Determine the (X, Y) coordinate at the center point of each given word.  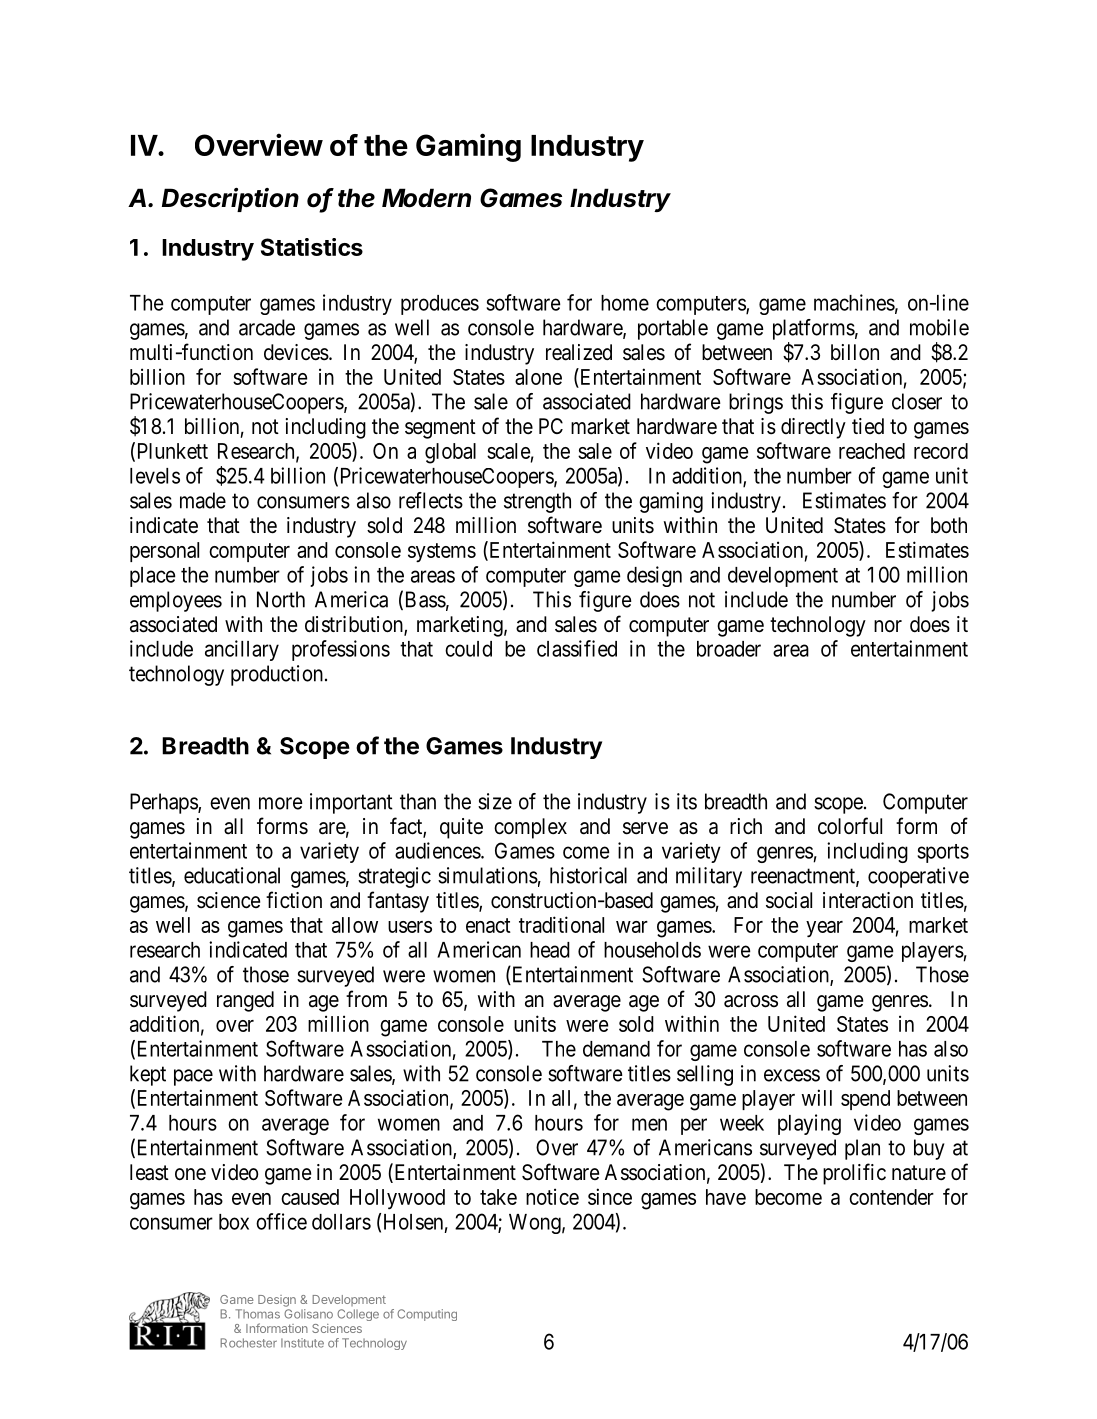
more (281, 803)
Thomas (257, 1314)
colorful (850, 825)
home (625, 303)
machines (854, 302)
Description (230, 200)
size (495, 801)
